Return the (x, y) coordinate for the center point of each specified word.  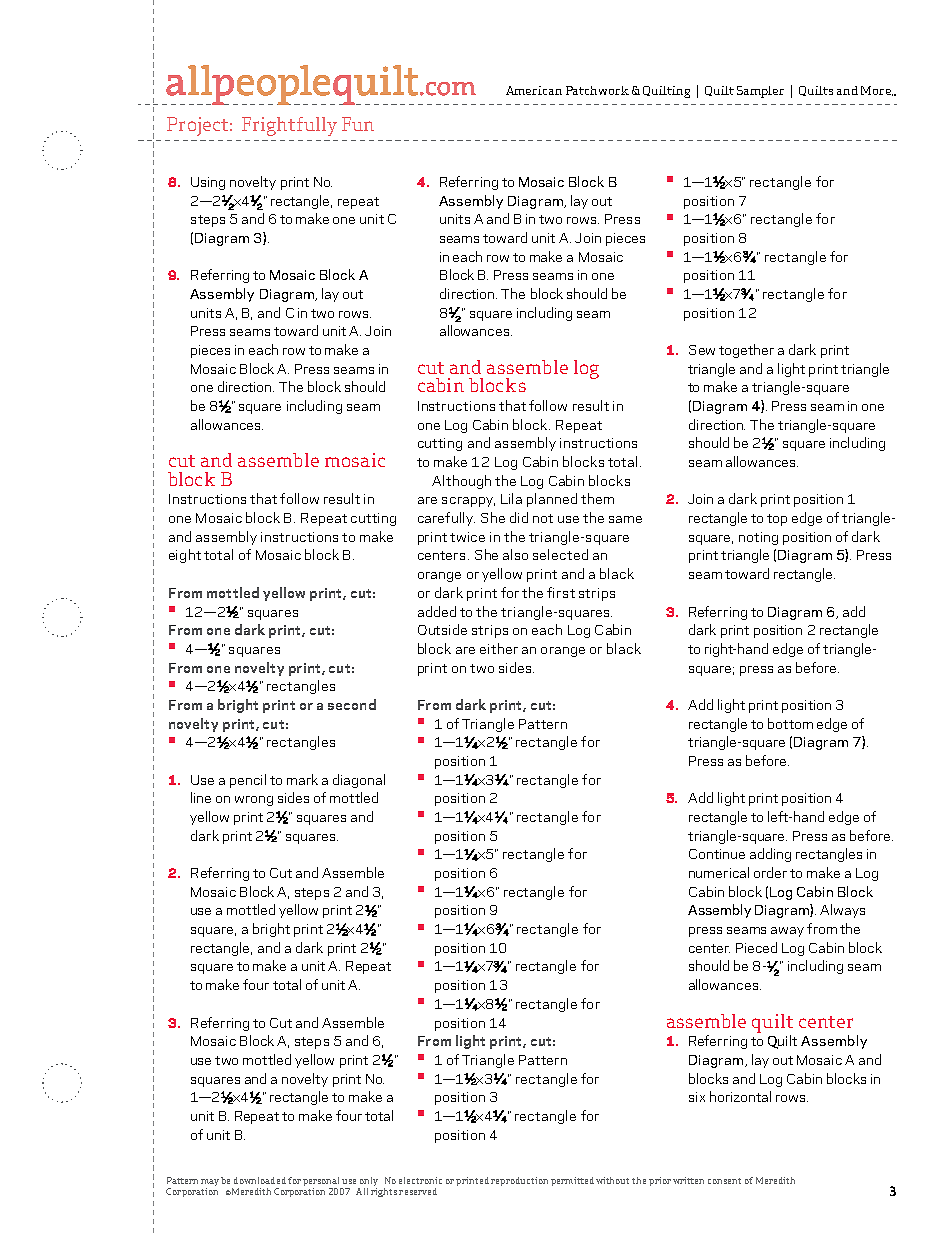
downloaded (260, 1180)
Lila (511, 498)
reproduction (519, 1181)
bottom (790, 723)
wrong (254, 801)
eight (185, 556)
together (746, 351)
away (787, 932)
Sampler (760, 92)
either (499, 648)
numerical (719, 872)
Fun (358, 124)
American (534, 90)
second (352, 704)
